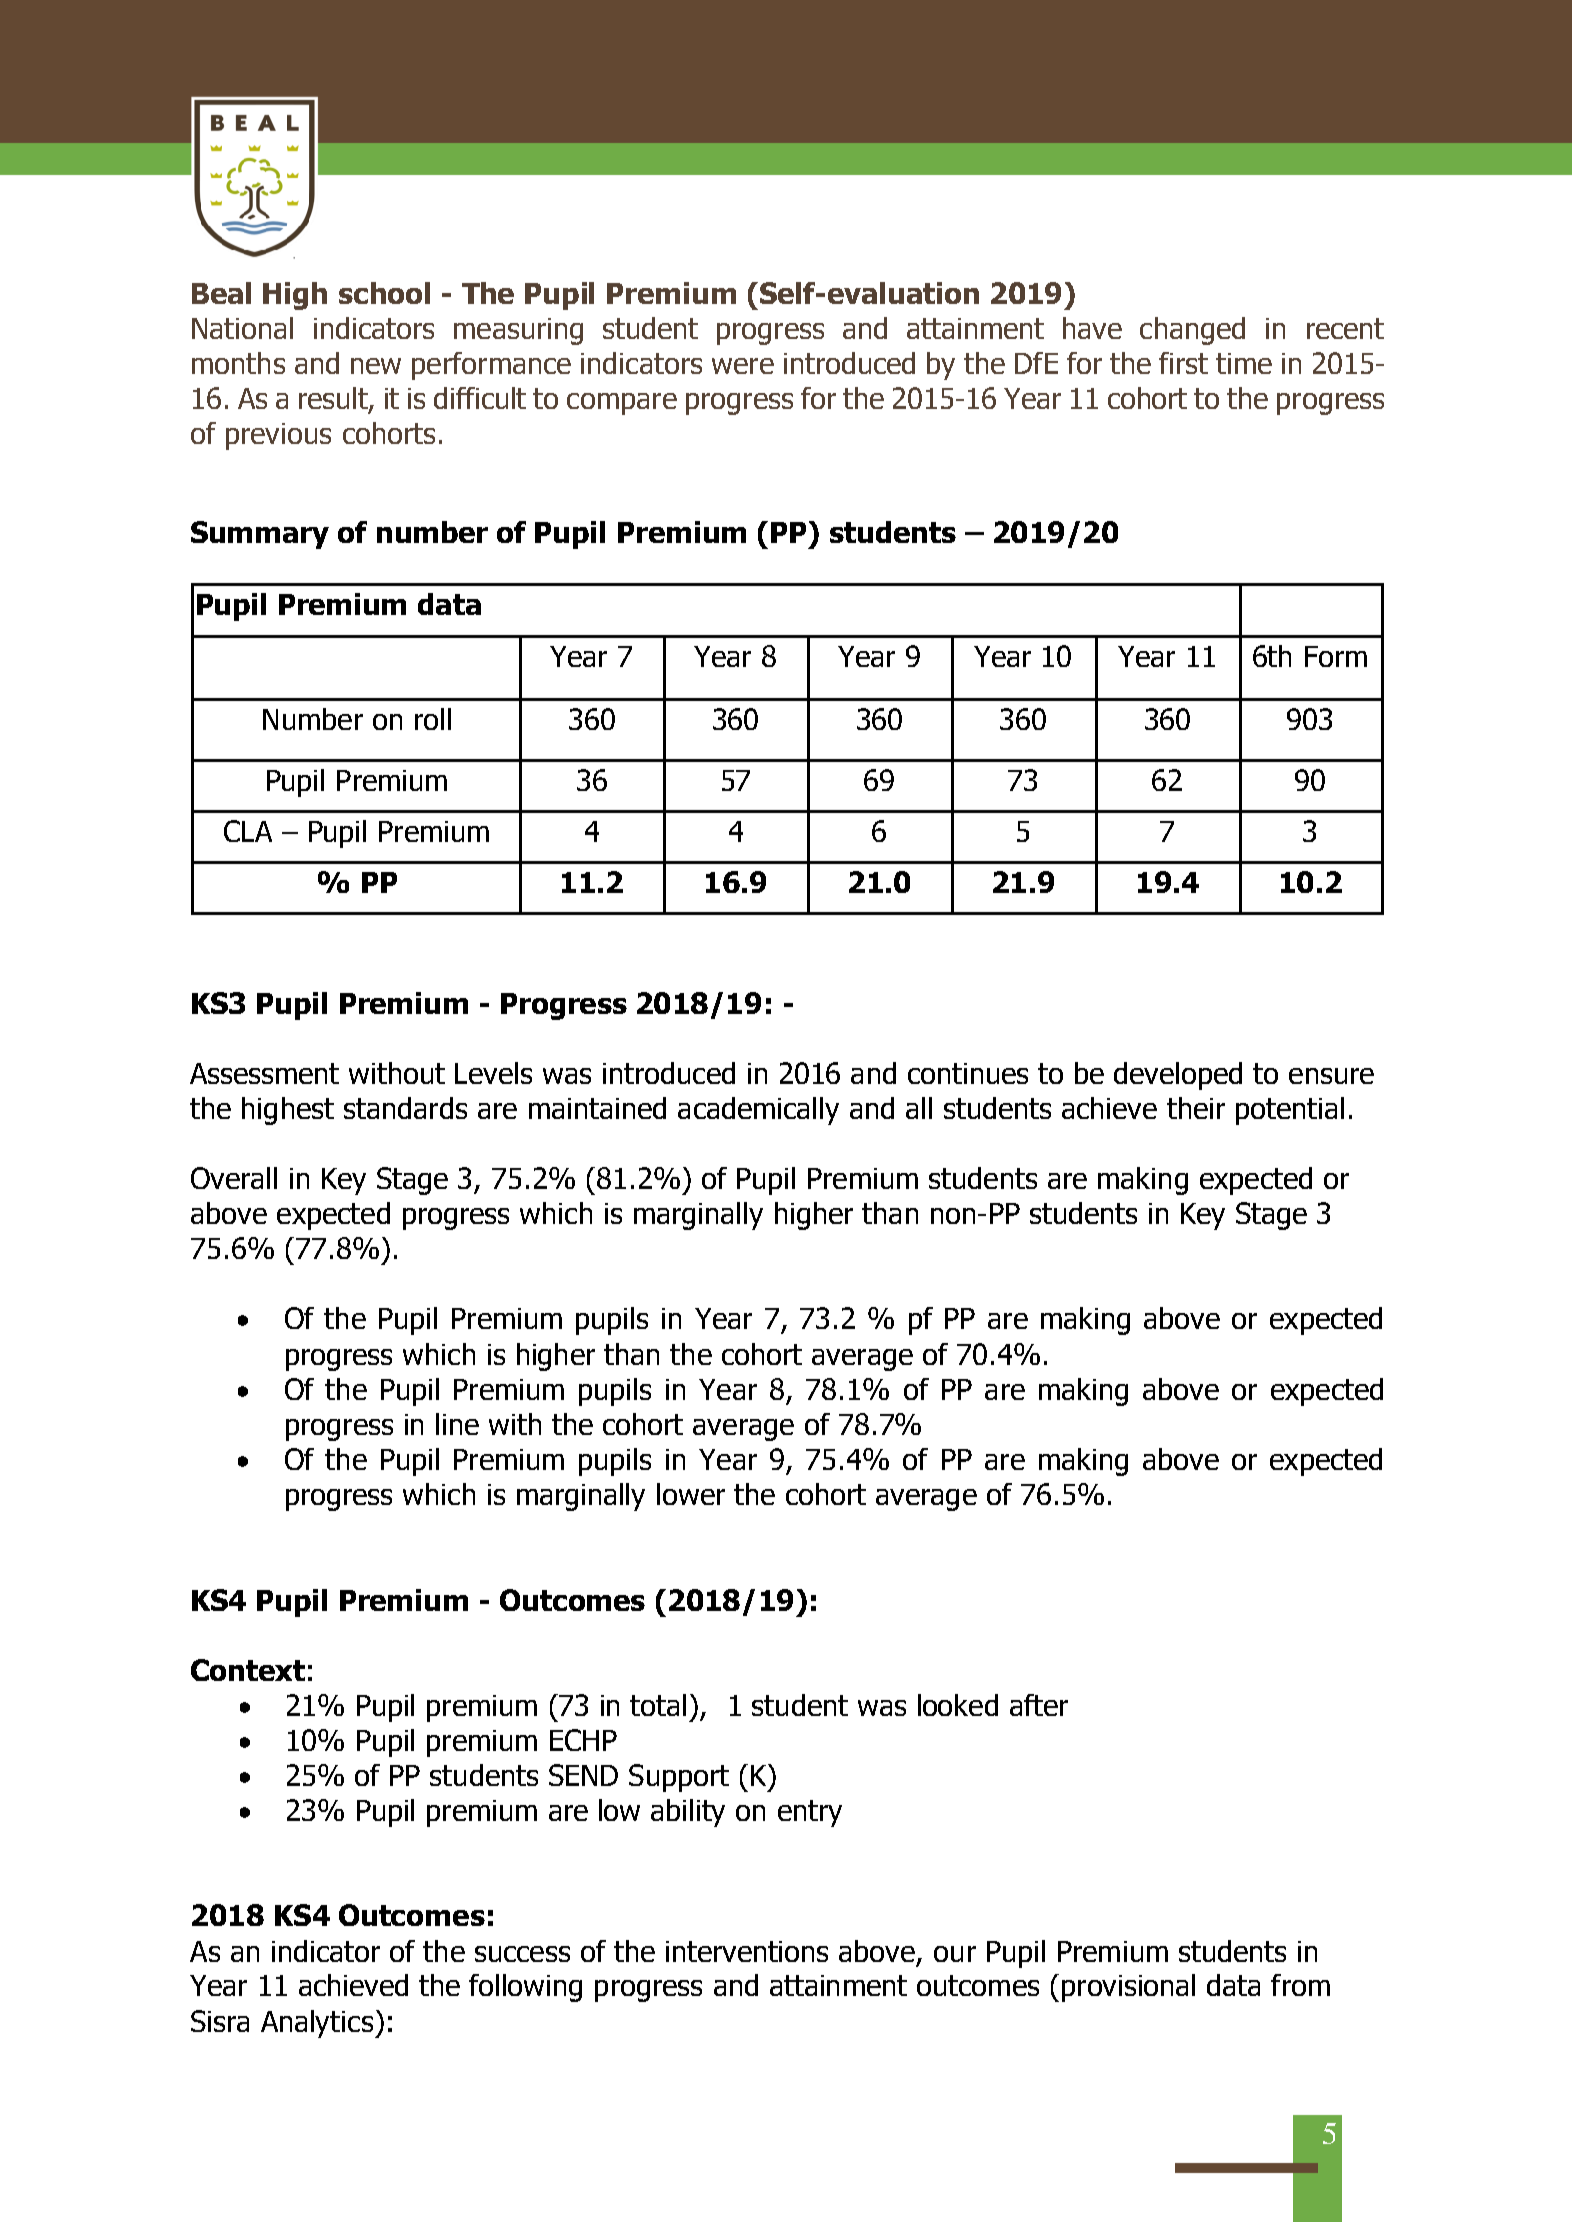 The width and height of the screenshot is (1572, 2222). Describe the element at coordinates (1178, 1076) in the screenshot. I see `developed` at that location.
